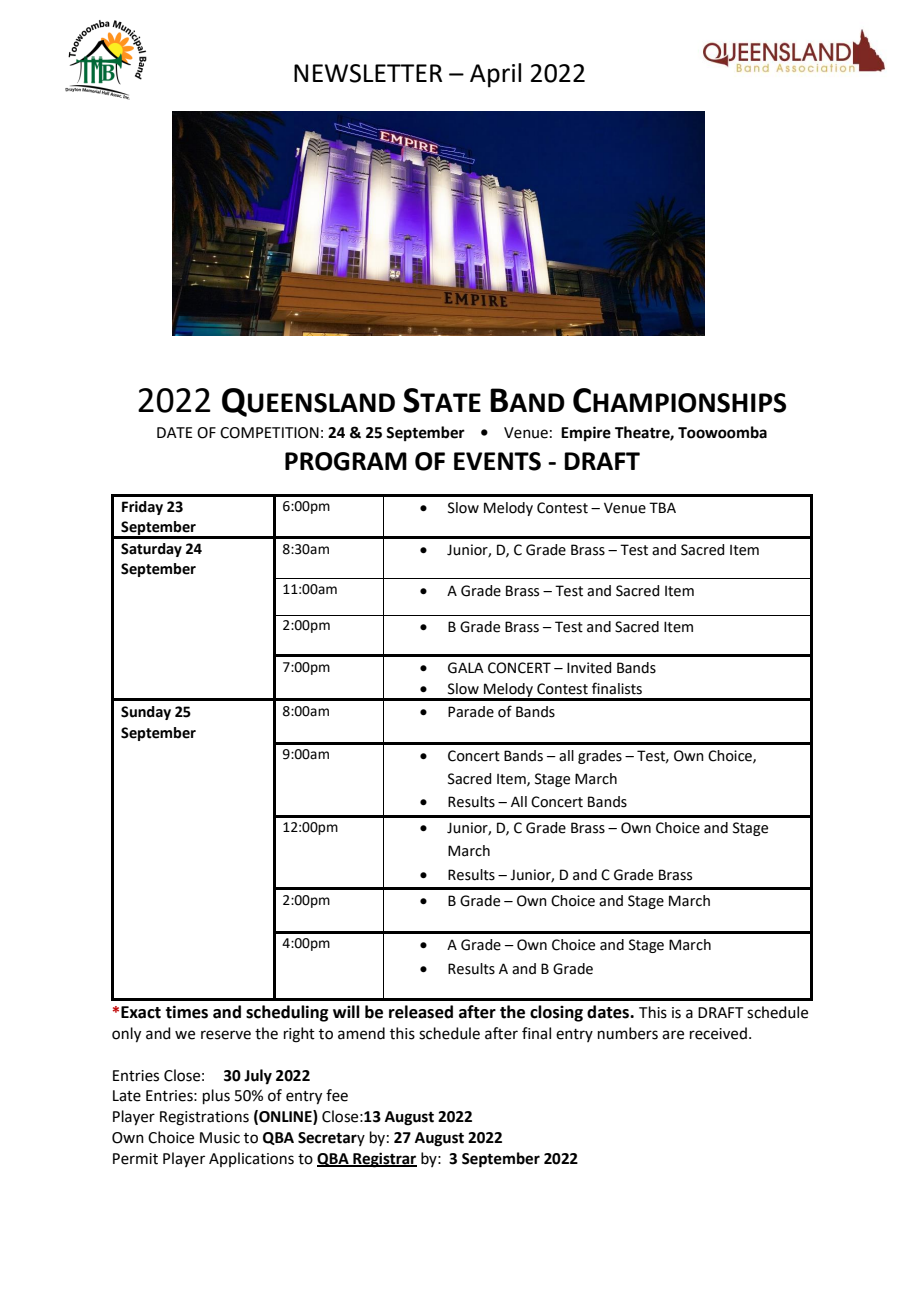 Image resolution: width=924 pixels, height=1308 pixels. What do you see at coordinates (146, 713) in the screenshot?
I see `Sunday` at bounding box center [146, 713].
